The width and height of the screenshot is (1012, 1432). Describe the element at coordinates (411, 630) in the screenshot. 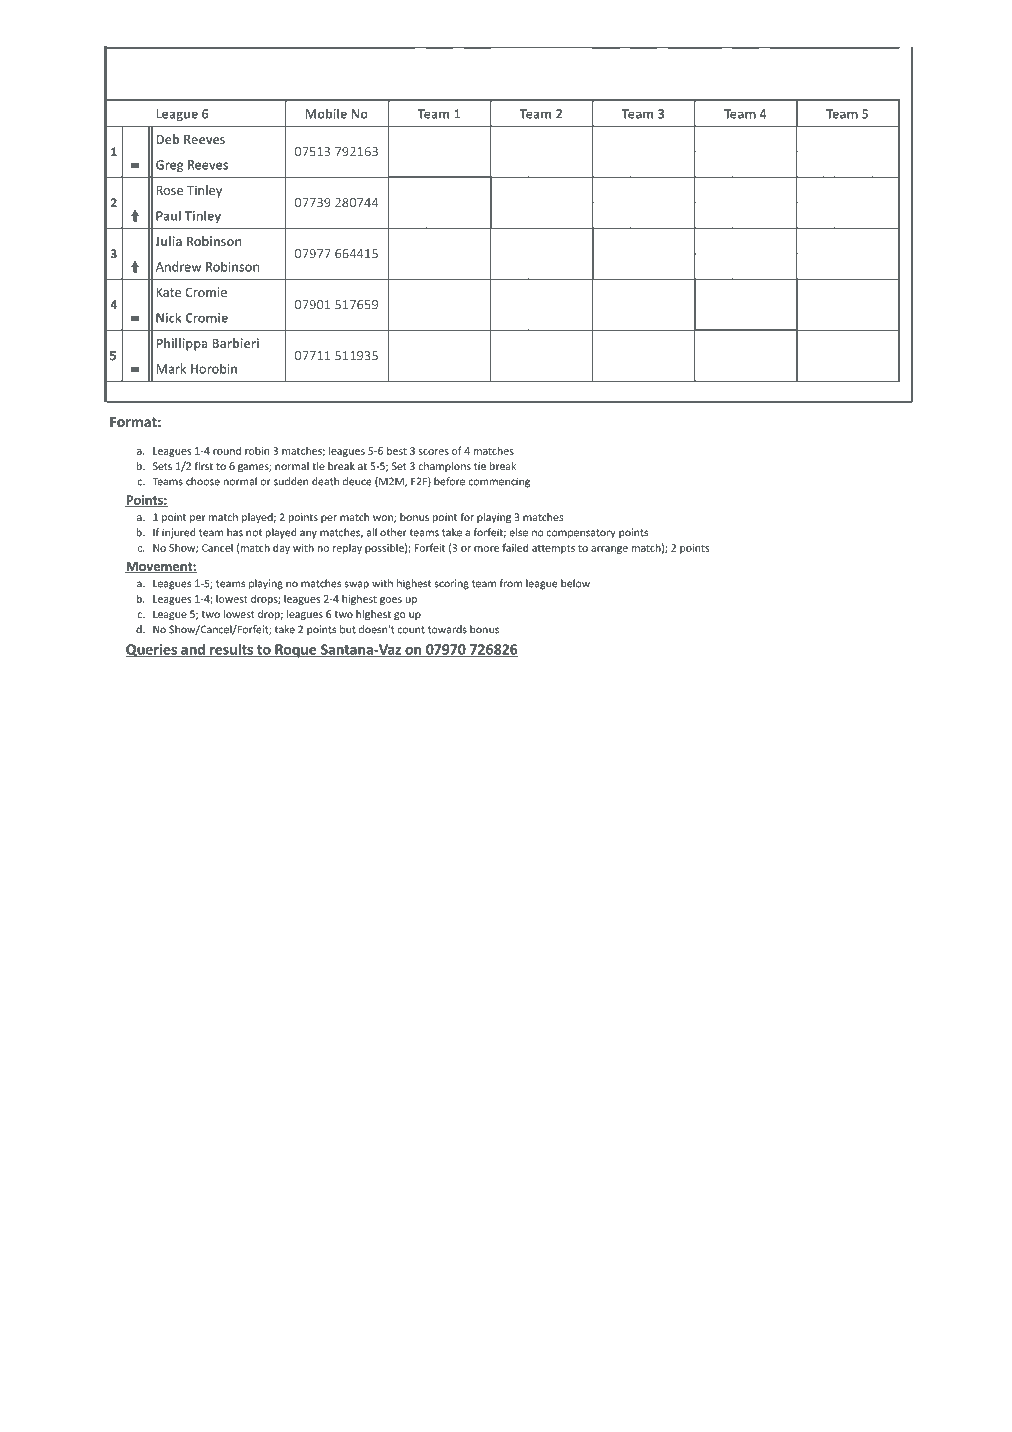

I see `count` at that location.
